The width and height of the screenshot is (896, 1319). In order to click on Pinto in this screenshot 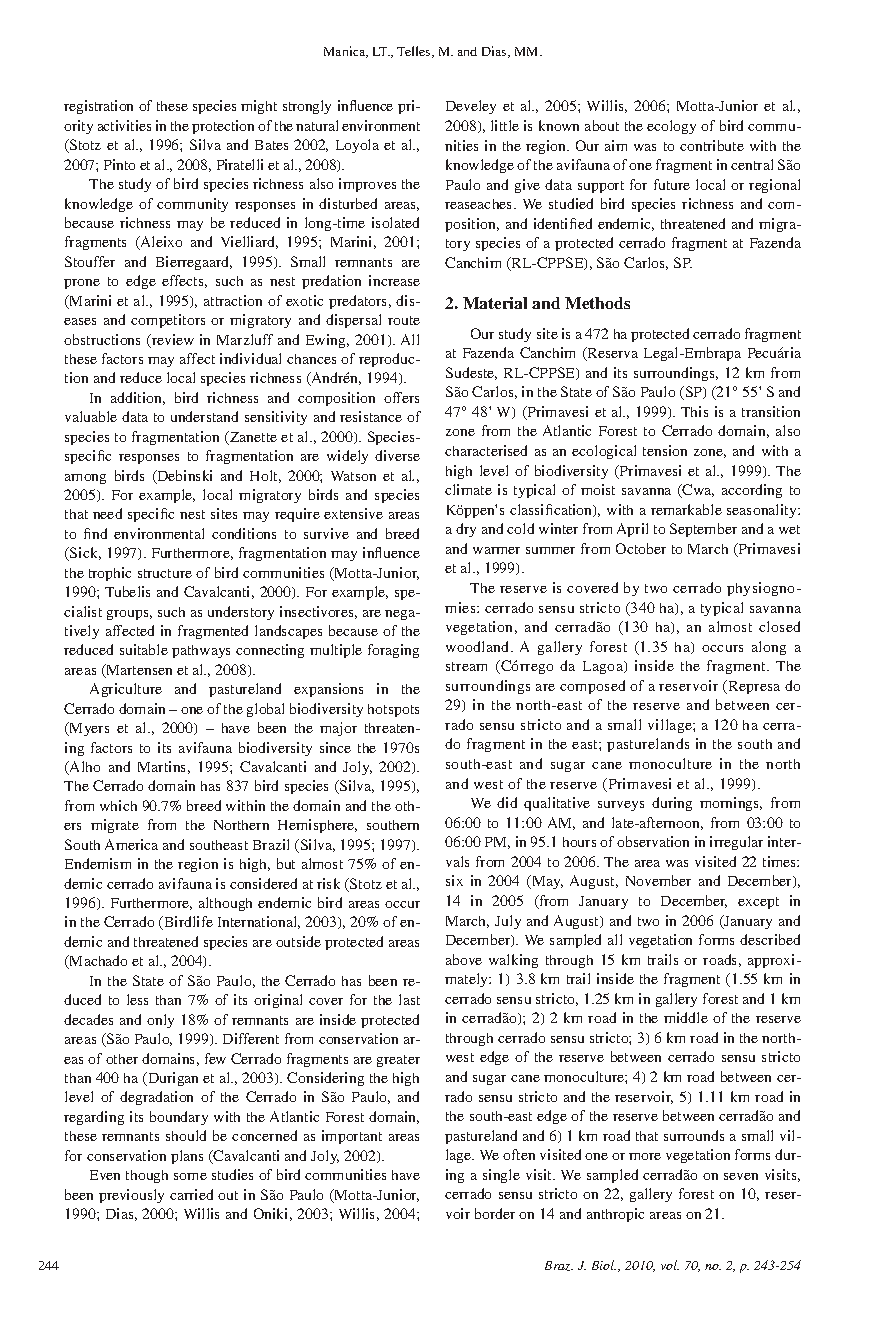, I will do `click(119, 164)`.
